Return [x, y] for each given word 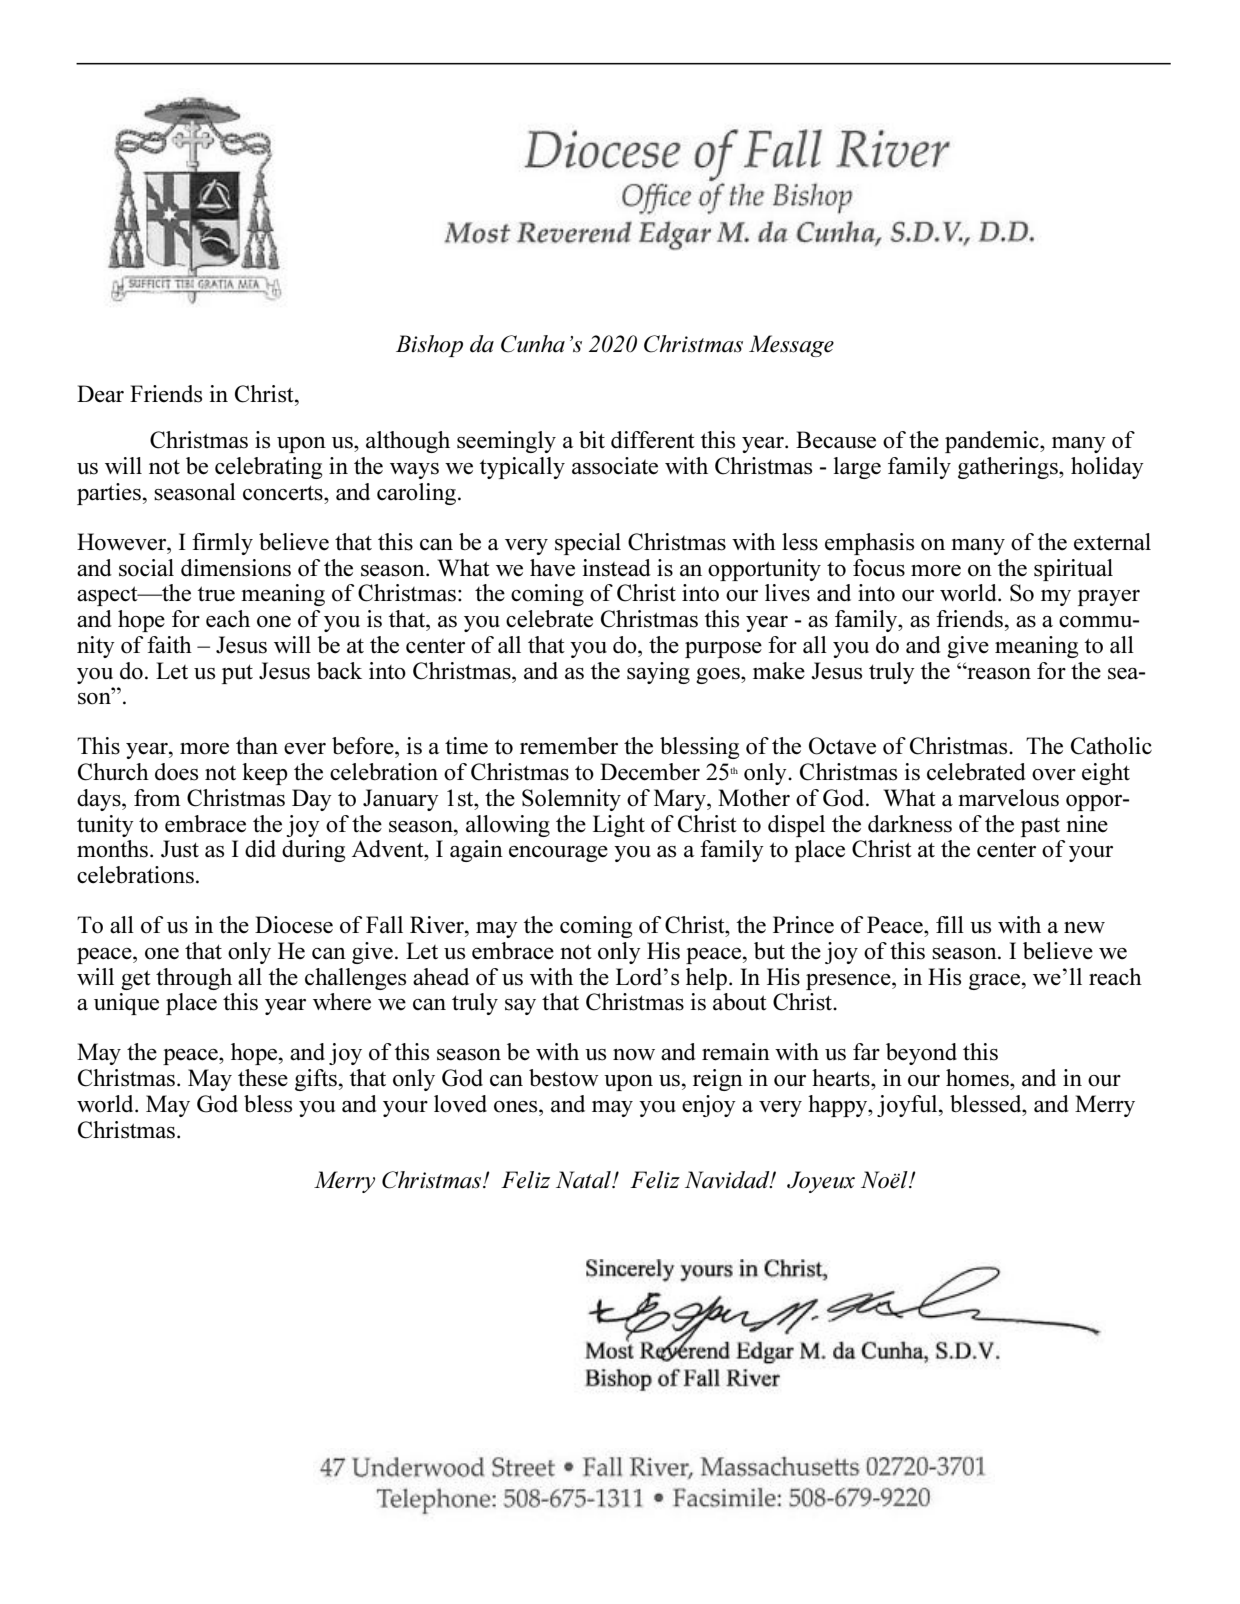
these [263, 1078]
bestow [564, 1078]
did [260, 848]
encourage [558, 854]
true [216, 594]
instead [617, 568]
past [1040, 827]
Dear [100, 394]
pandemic [993, 442]
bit [592, 440]
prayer [1109, 598]
